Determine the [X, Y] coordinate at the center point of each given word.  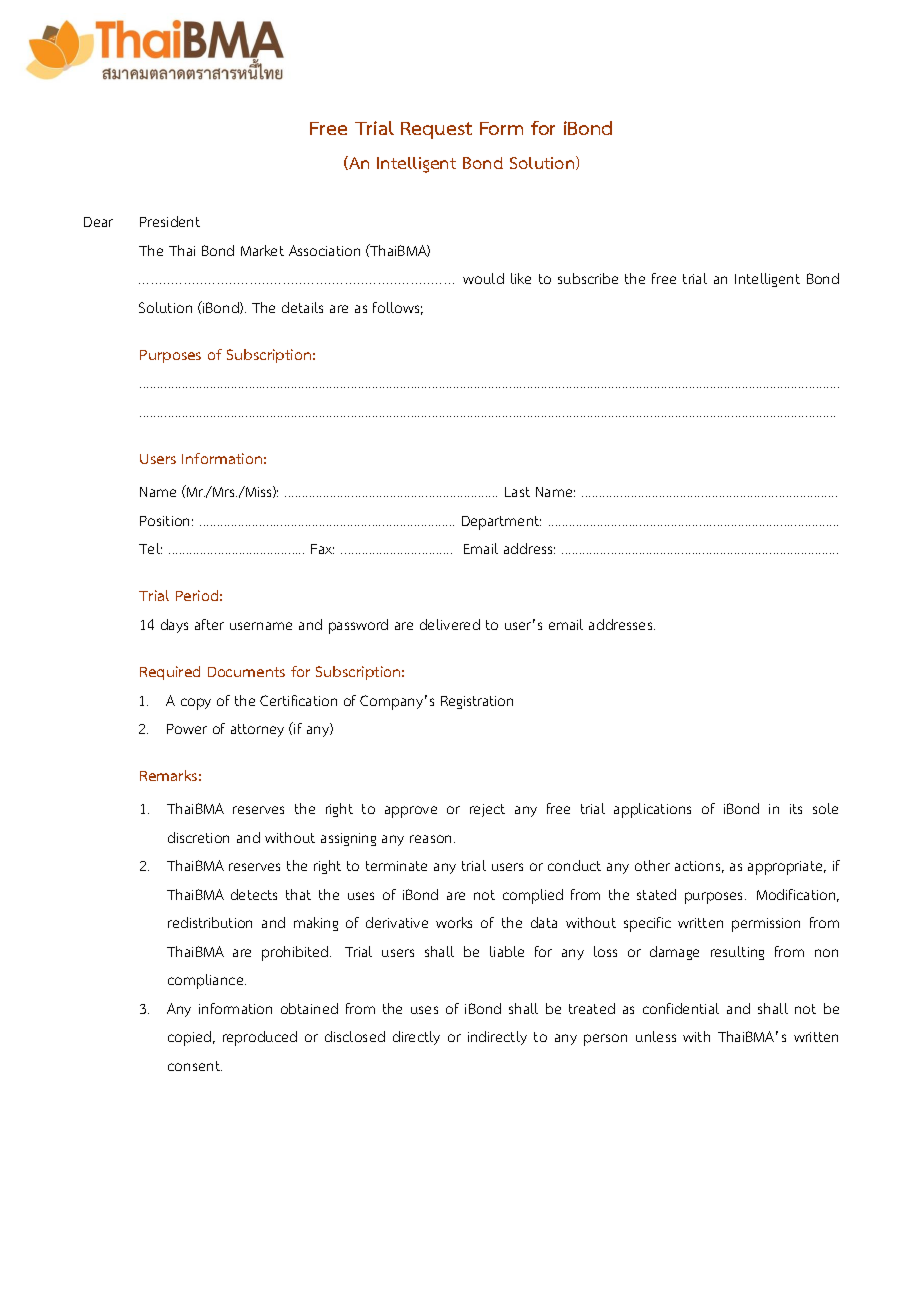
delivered [450, 624]
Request [436, 130]
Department [501, 523]
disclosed [355, 1036]
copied [191, 1038]
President [170, 221]
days [174, 626]
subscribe [588, 278]
